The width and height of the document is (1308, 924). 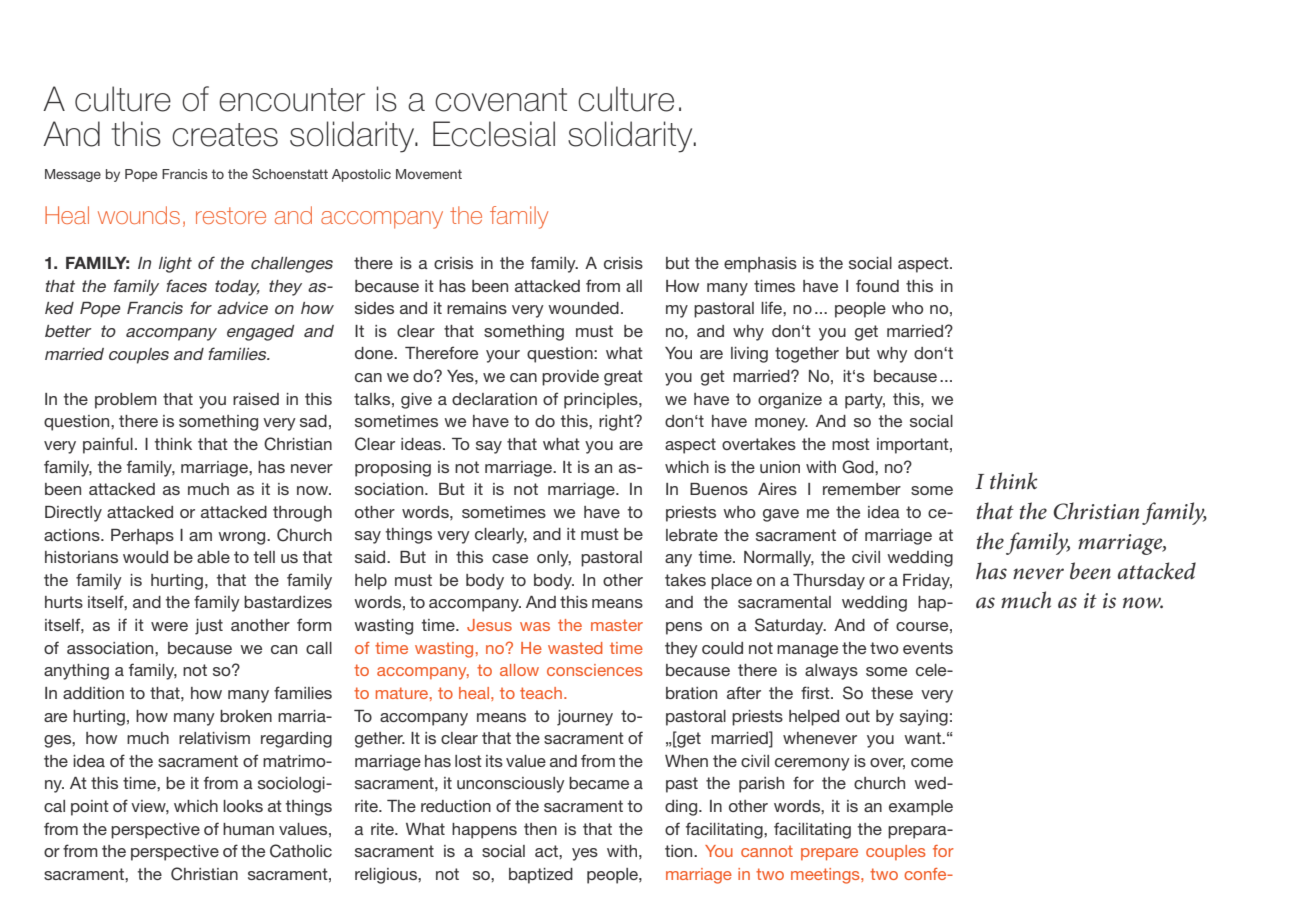 I want to click on living, so click(x=749, y=355).
